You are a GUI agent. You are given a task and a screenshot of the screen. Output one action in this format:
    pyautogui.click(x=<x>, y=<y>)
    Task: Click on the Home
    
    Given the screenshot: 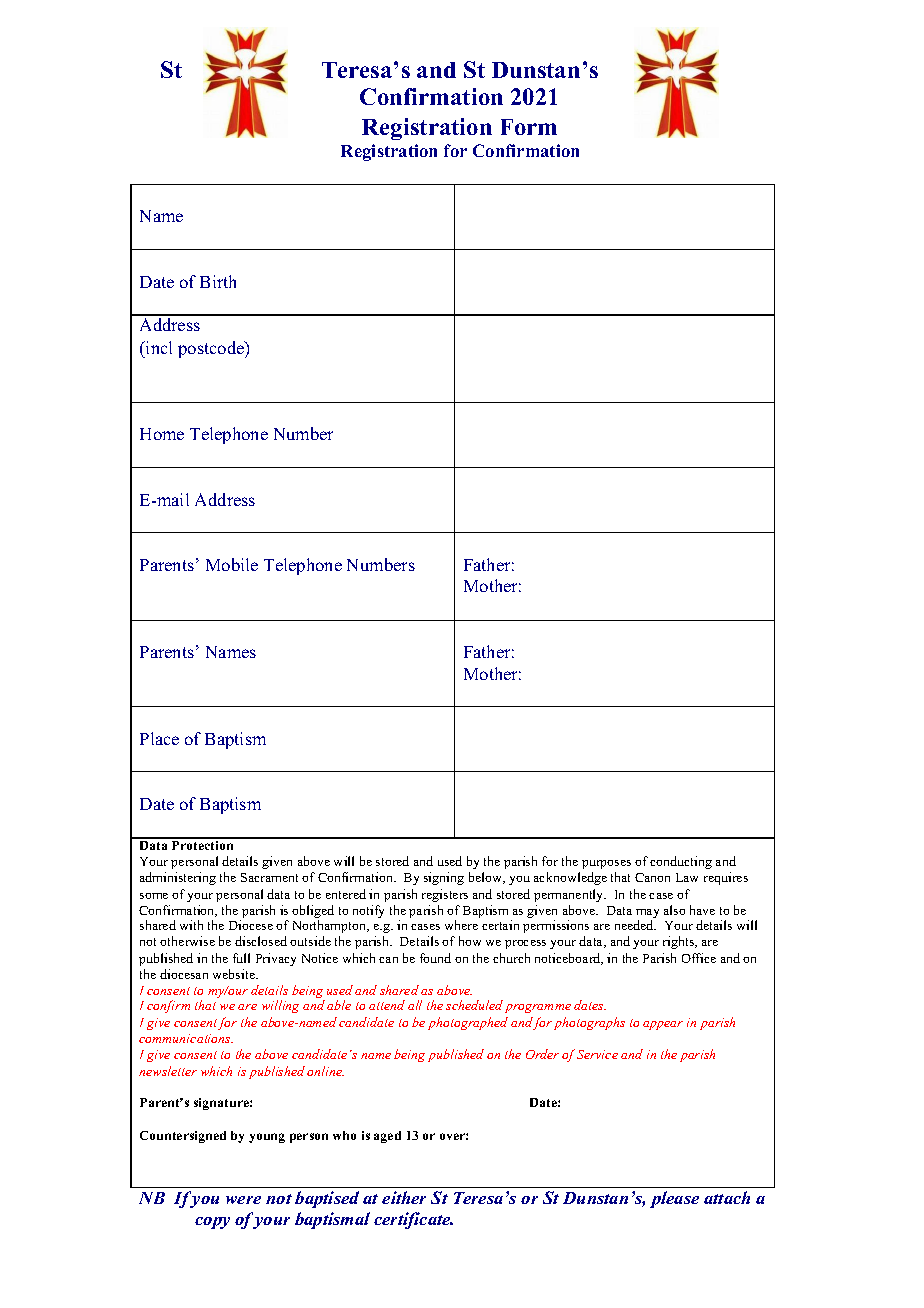 What is the action you would take?
    pyautogui.click(x=162, y=434)
